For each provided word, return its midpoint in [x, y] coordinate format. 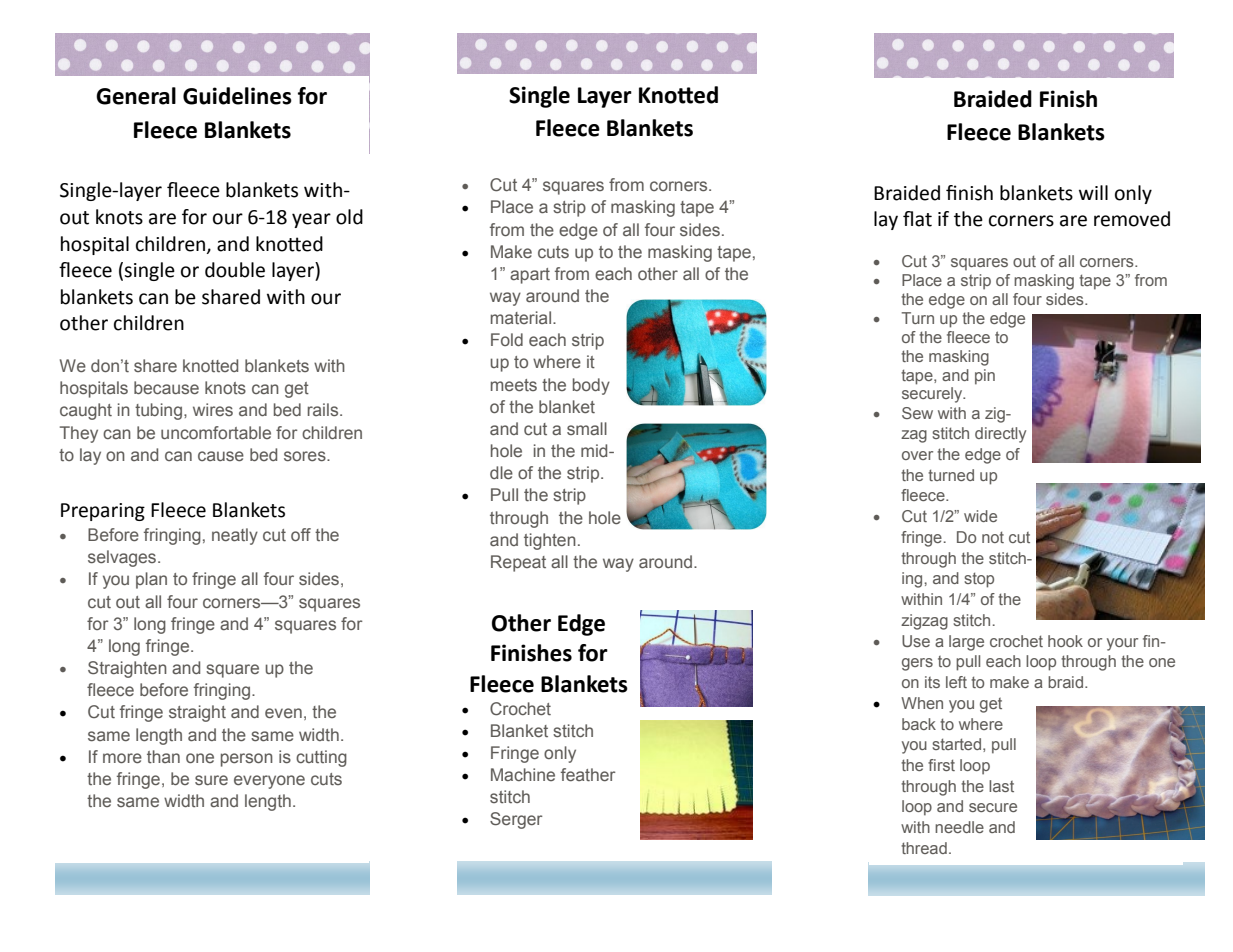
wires [213, 409]
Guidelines [237, 96]
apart [530, 276]
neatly [235, 536]
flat [917, 219]
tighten [550, 541]
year [311, 220]
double [235, 270]
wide [980, 516]
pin [985, 377]
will [1093, 192]
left [956, 682]
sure [211, 780]
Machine [523, 774]
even [283, 713]
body [591, 386]
